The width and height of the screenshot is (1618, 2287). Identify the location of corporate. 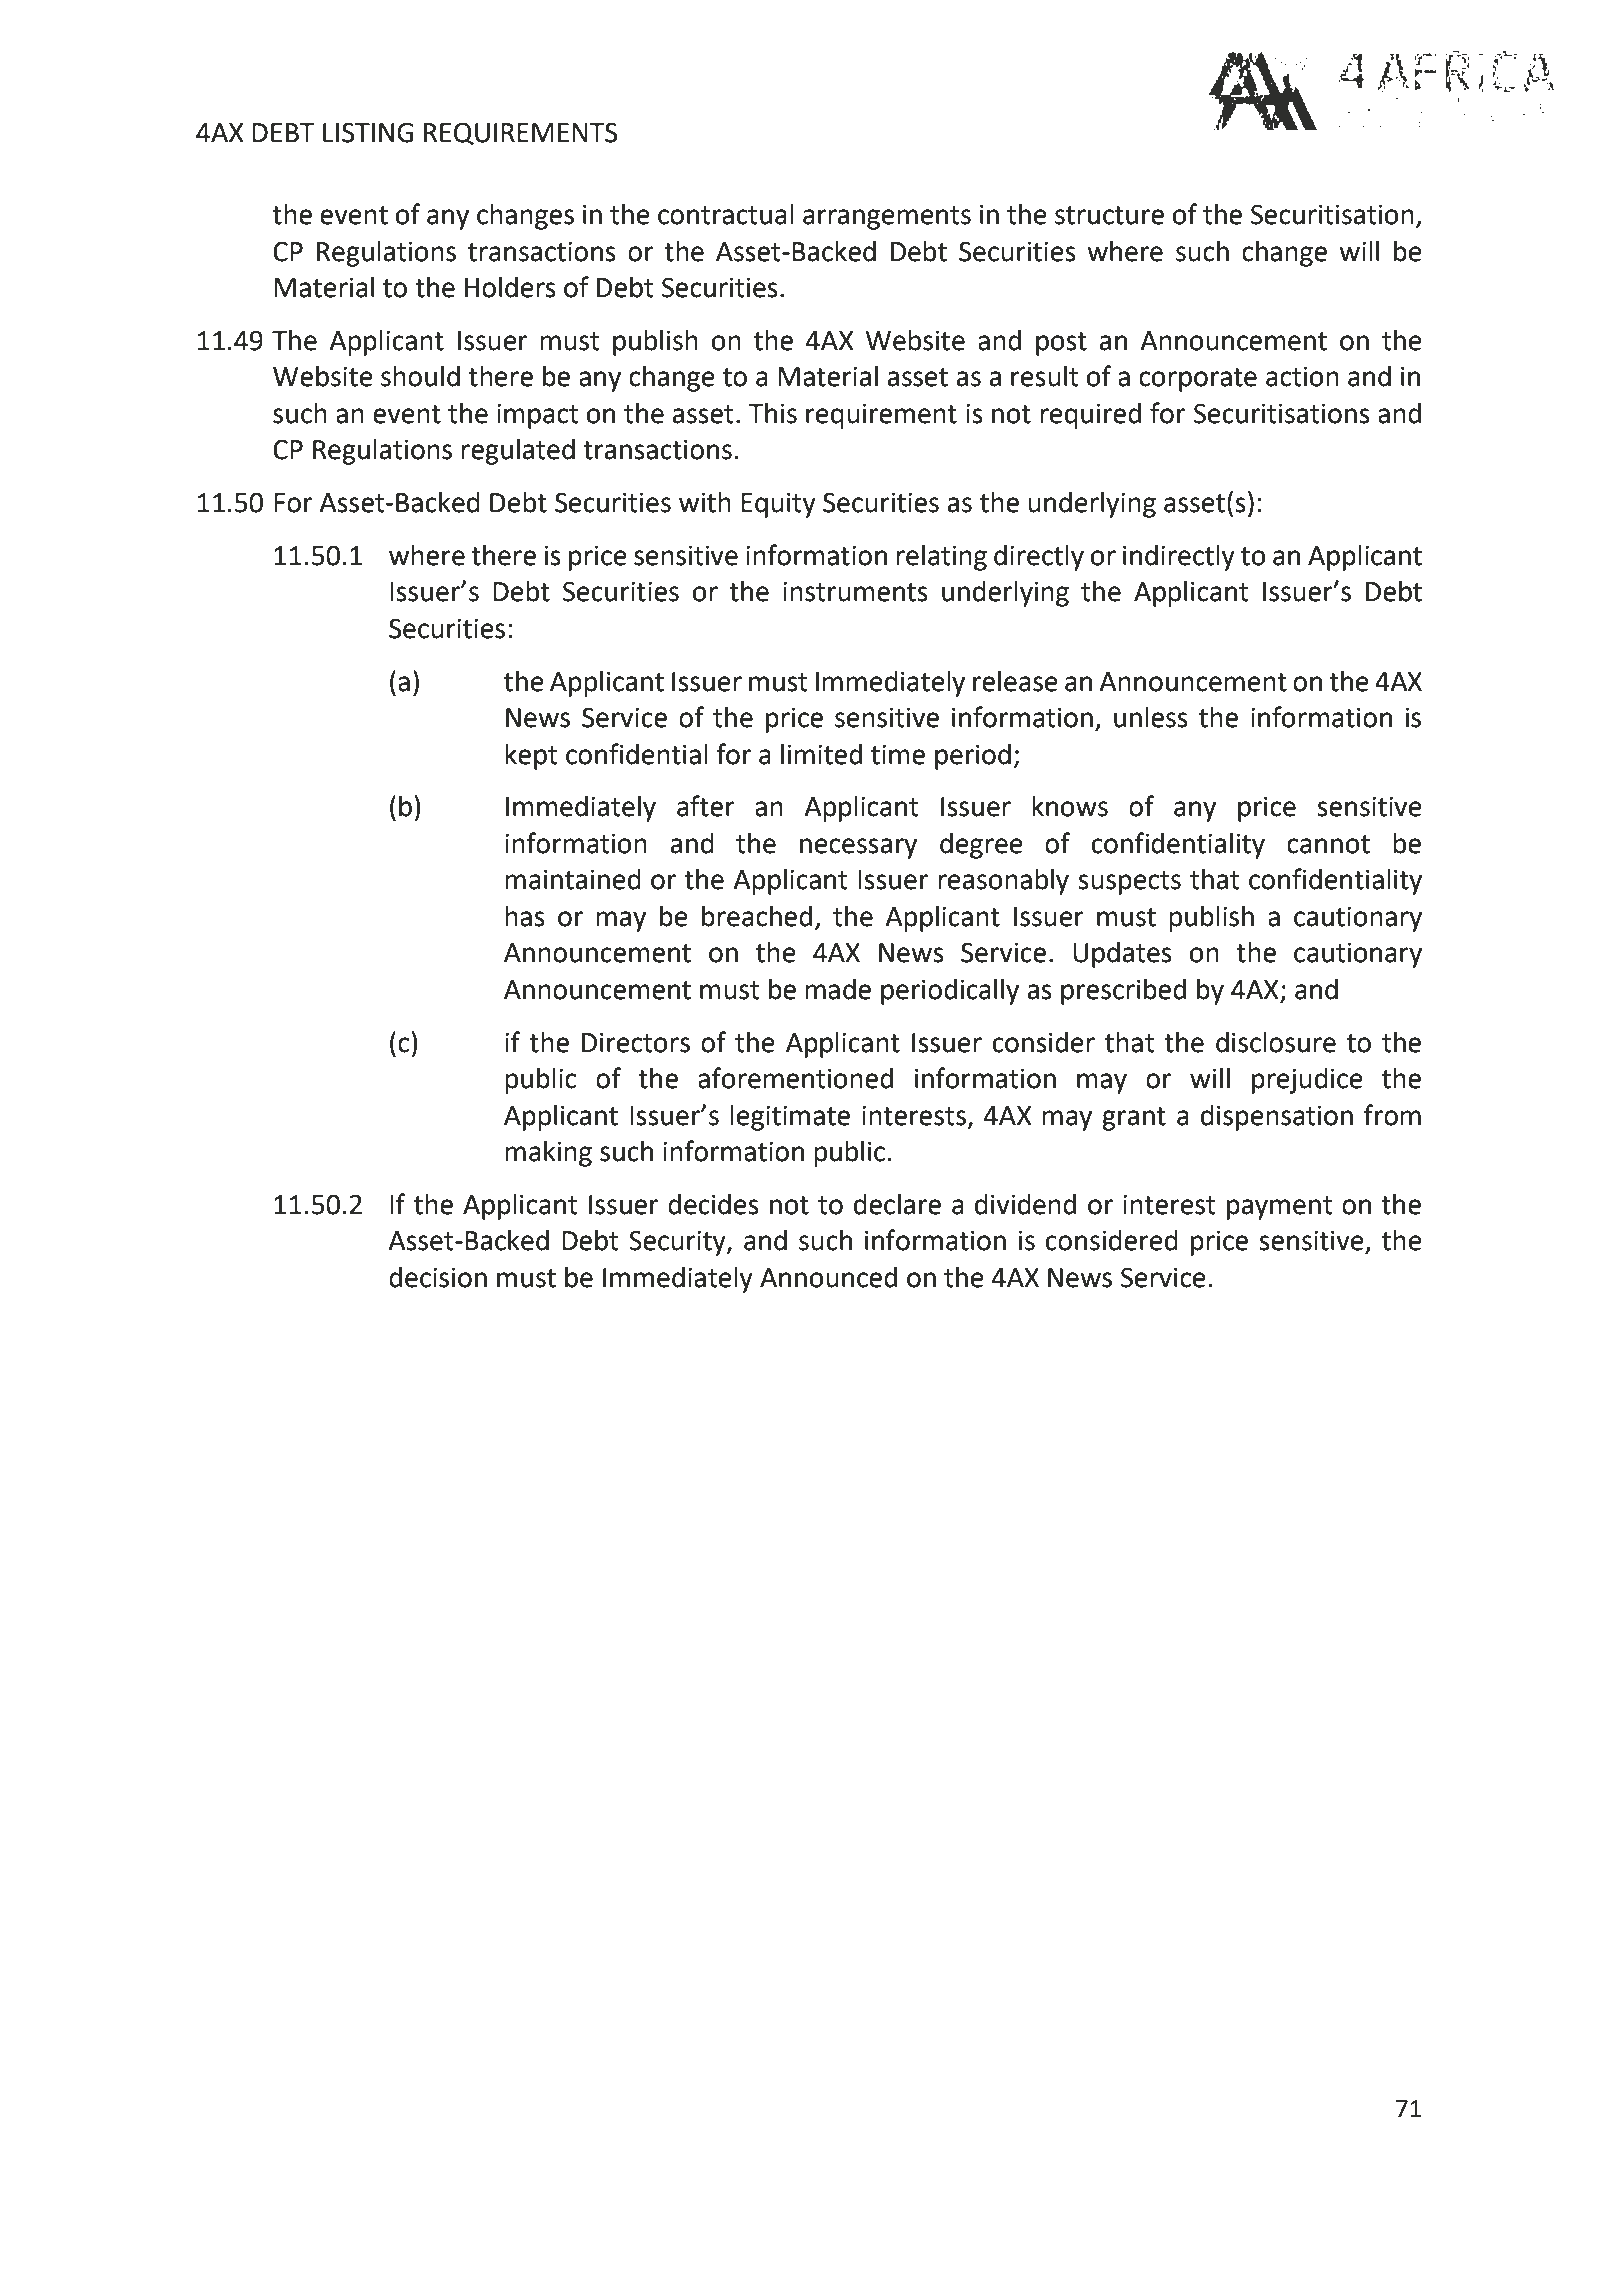
(1198, 380).
